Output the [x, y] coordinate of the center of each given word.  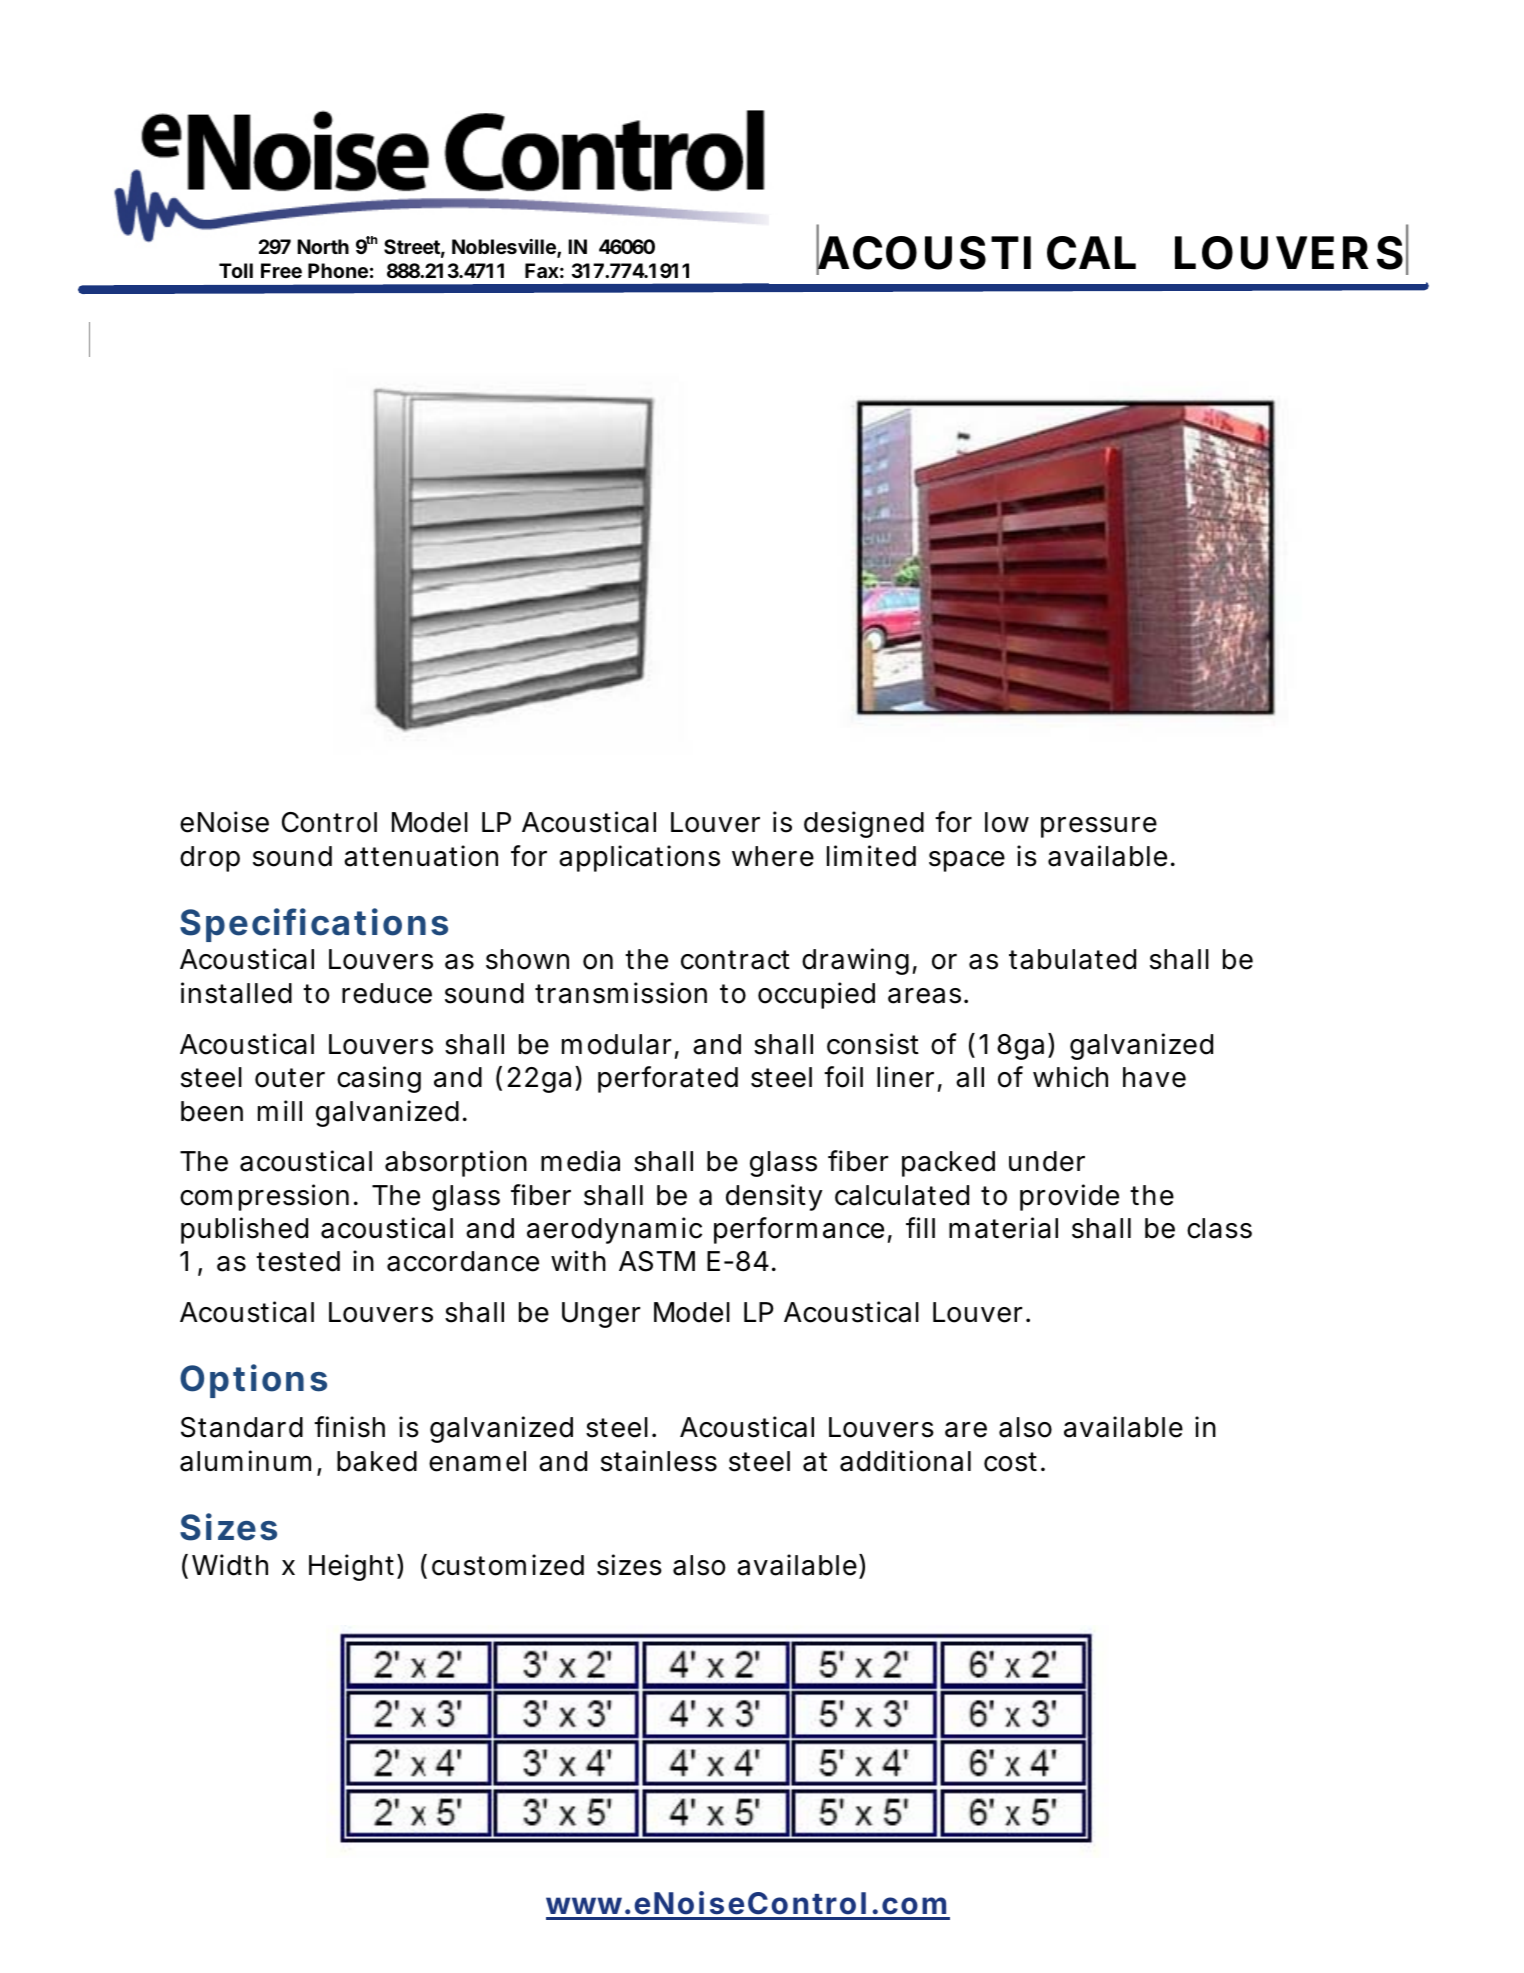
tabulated [1072, 959]
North [323, 246]
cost [1010, 1462]
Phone [338, 270]
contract [735, 960]
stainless [659, 1461]
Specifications [314, 925]
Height [353, 1567]
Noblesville [505, 248]
